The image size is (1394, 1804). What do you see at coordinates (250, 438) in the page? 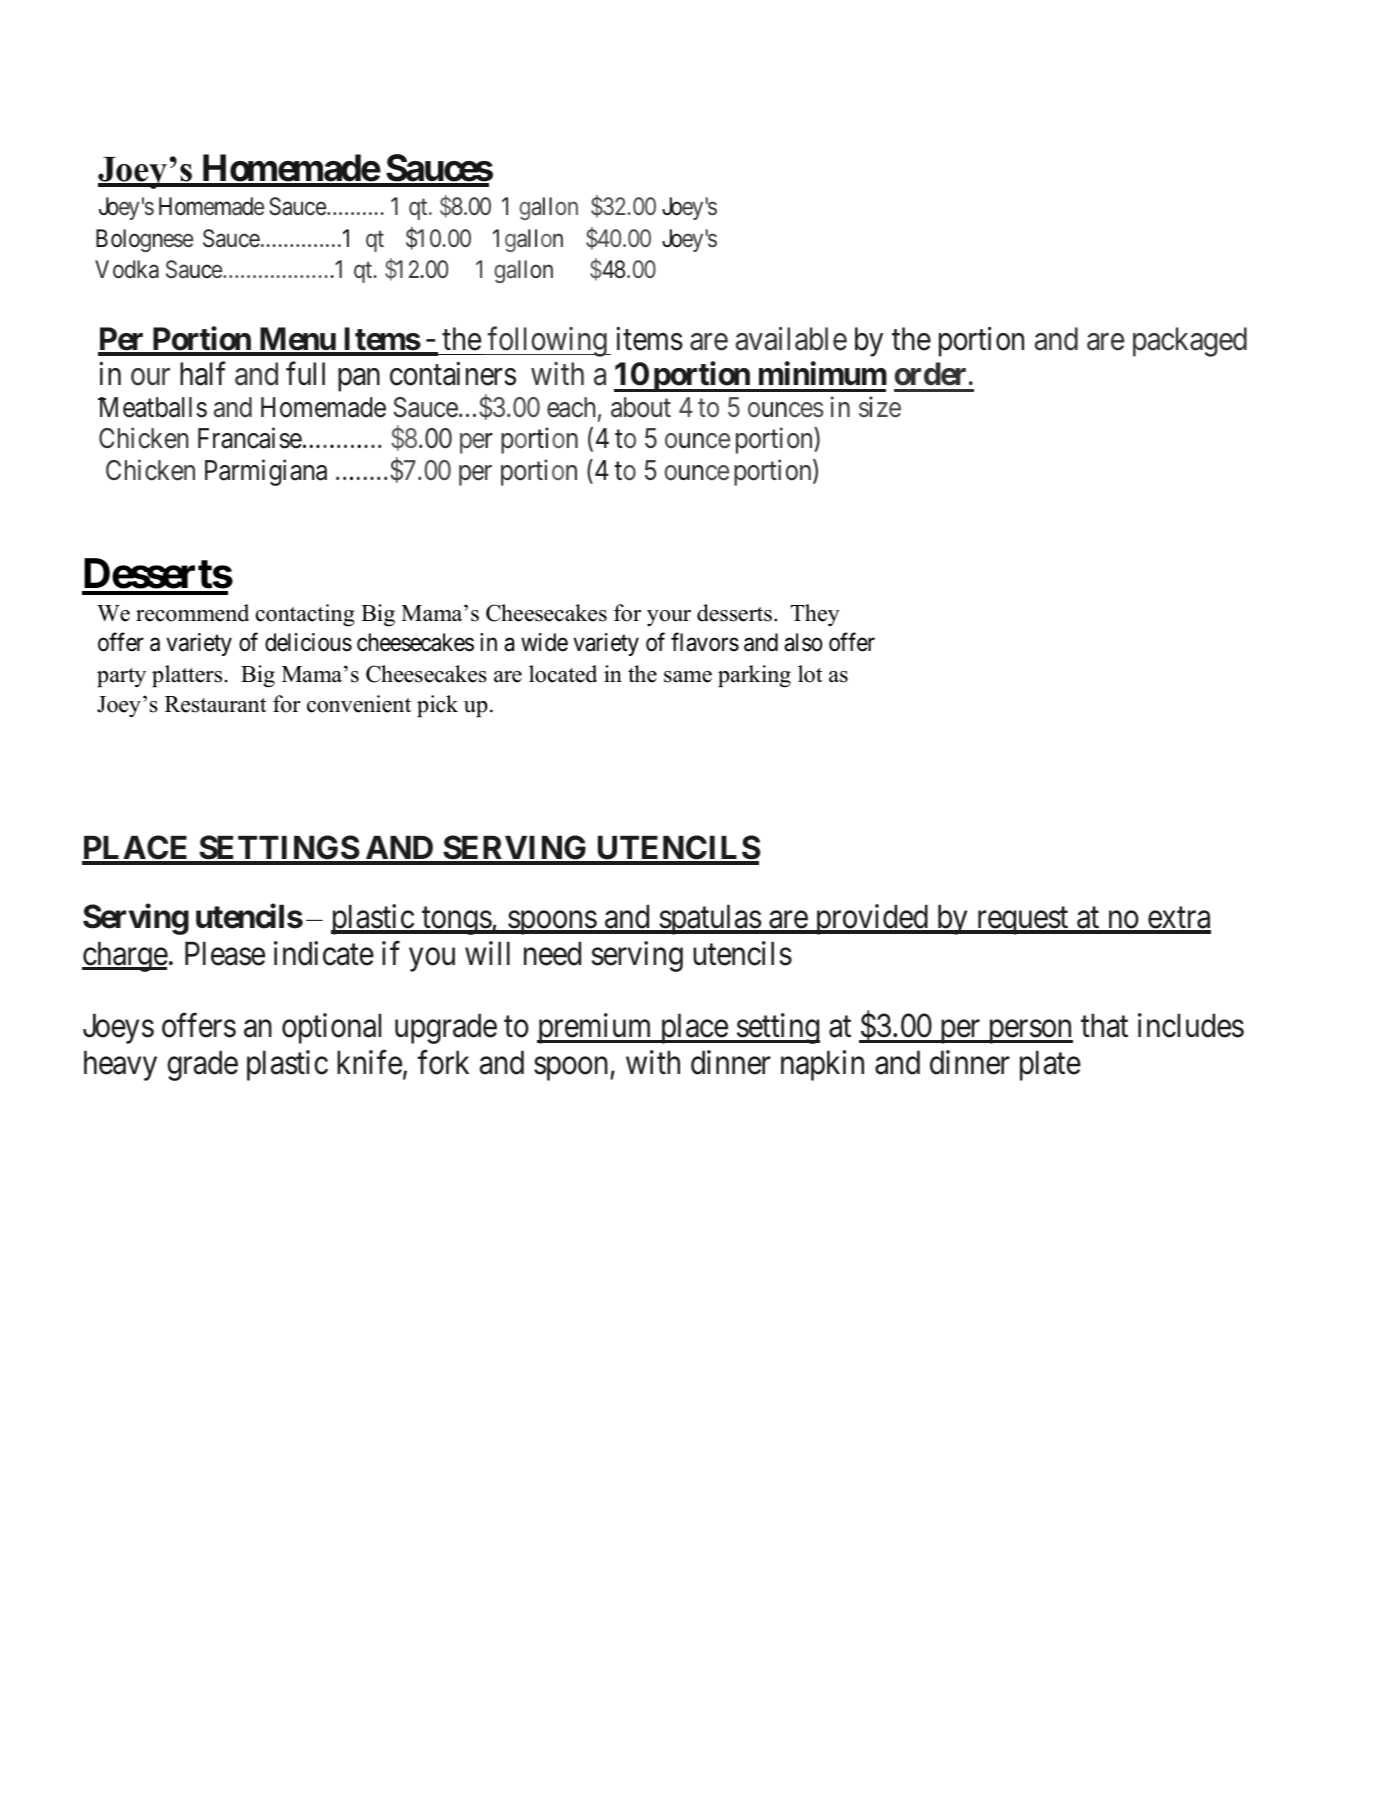
I see `Francaise` at bounding box center [250, 438].
